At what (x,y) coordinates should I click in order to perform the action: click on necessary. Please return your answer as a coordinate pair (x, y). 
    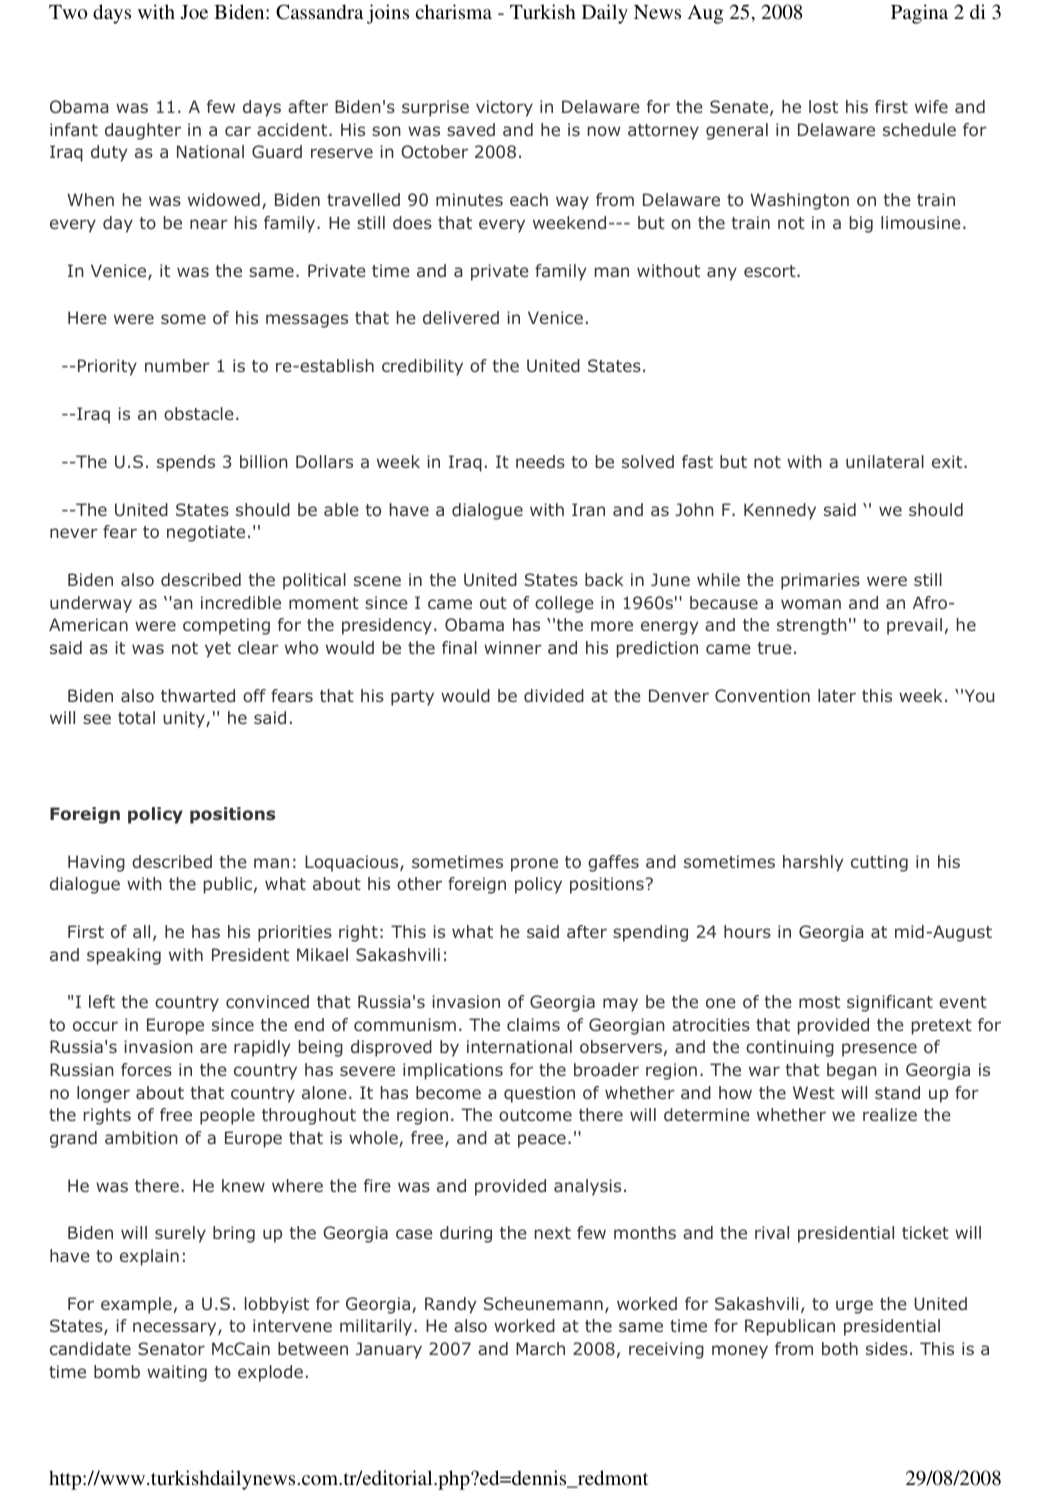
    Looking at the image, I should click on (176, 1329).
